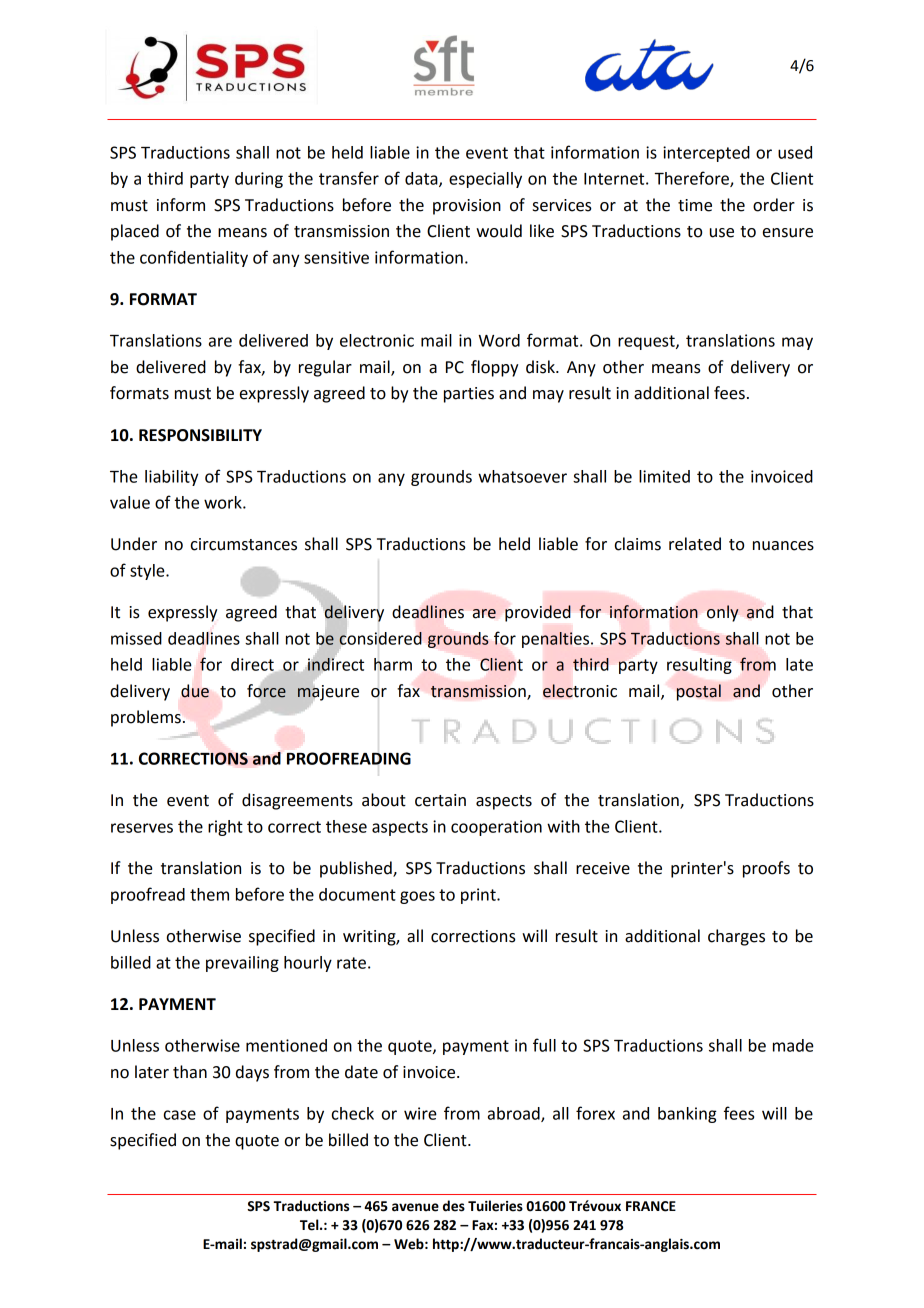 Image resolution: width=924 pixels, height=1308 pixels. I want to click on parties, so click(469, 395).
